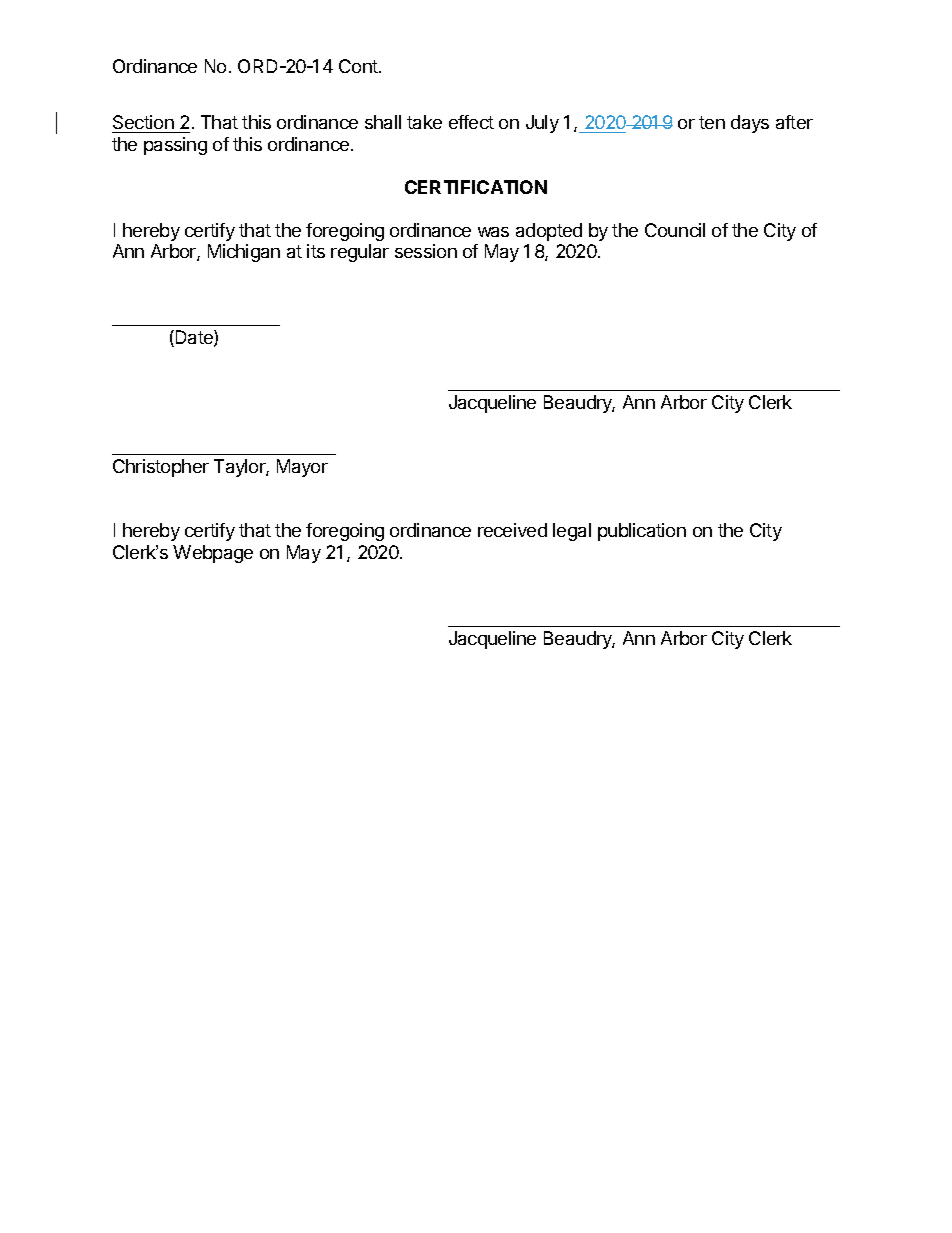 This document has height=1233, width=952. I want to click on Michigan, so click(244, 253).
